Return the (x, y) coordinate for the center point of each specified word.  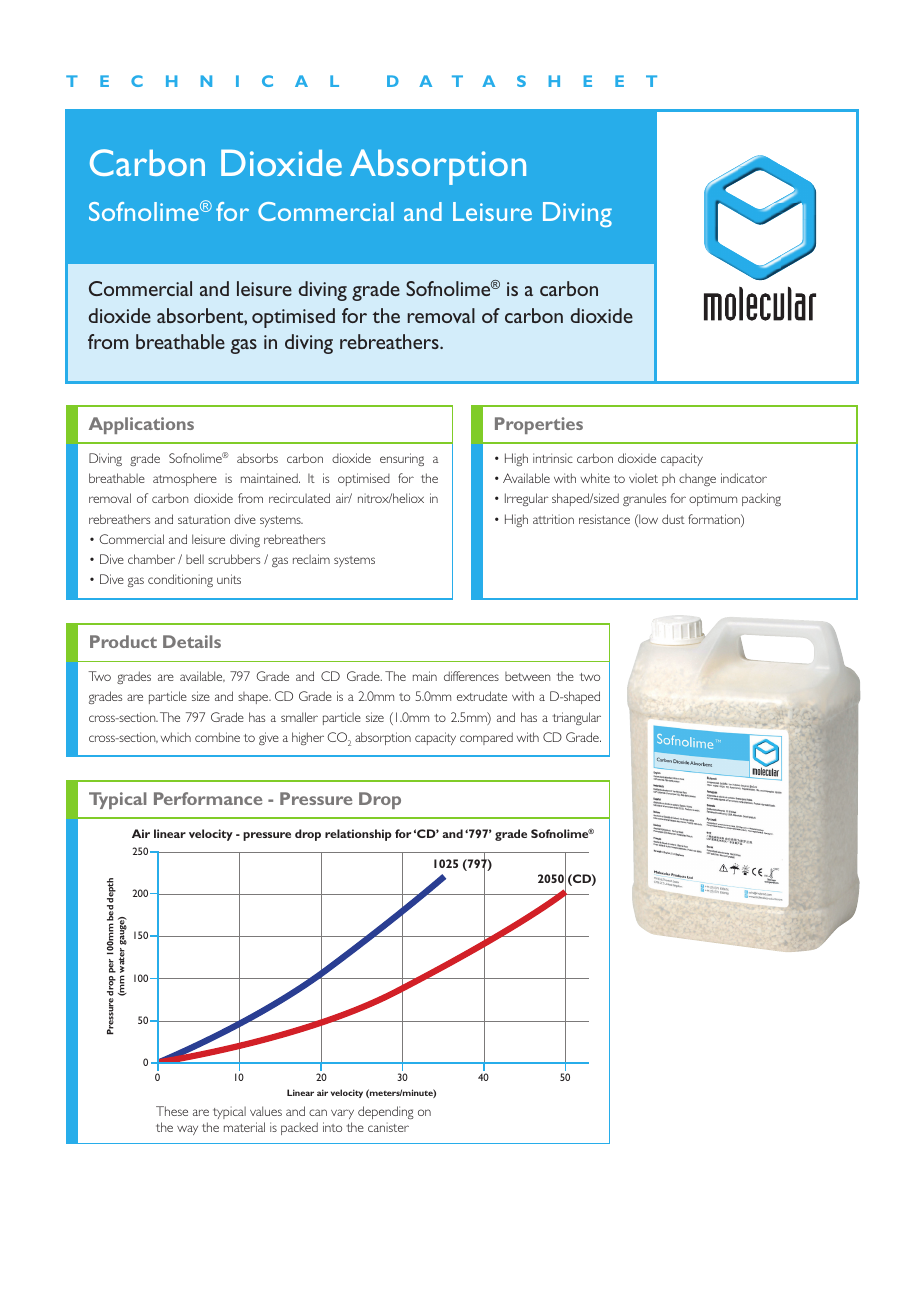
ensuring (402, 459)
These (172, 1111)
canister (388, 1127)
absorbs (257, 458)
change (697, 480)
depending (386, 1112)
